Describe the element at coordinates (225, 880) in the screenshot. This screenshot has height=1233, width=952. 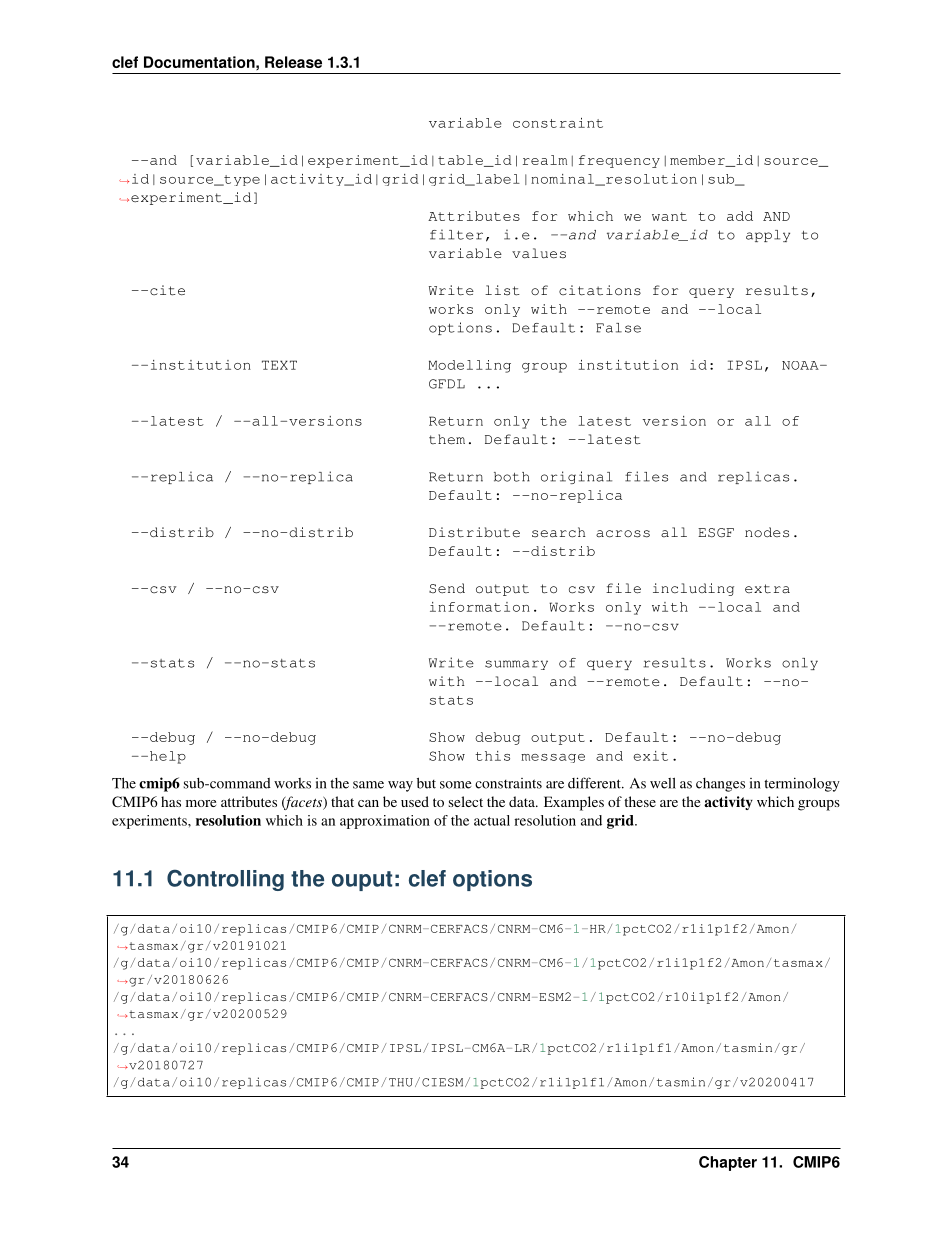
I see `Controlling` at that location.
